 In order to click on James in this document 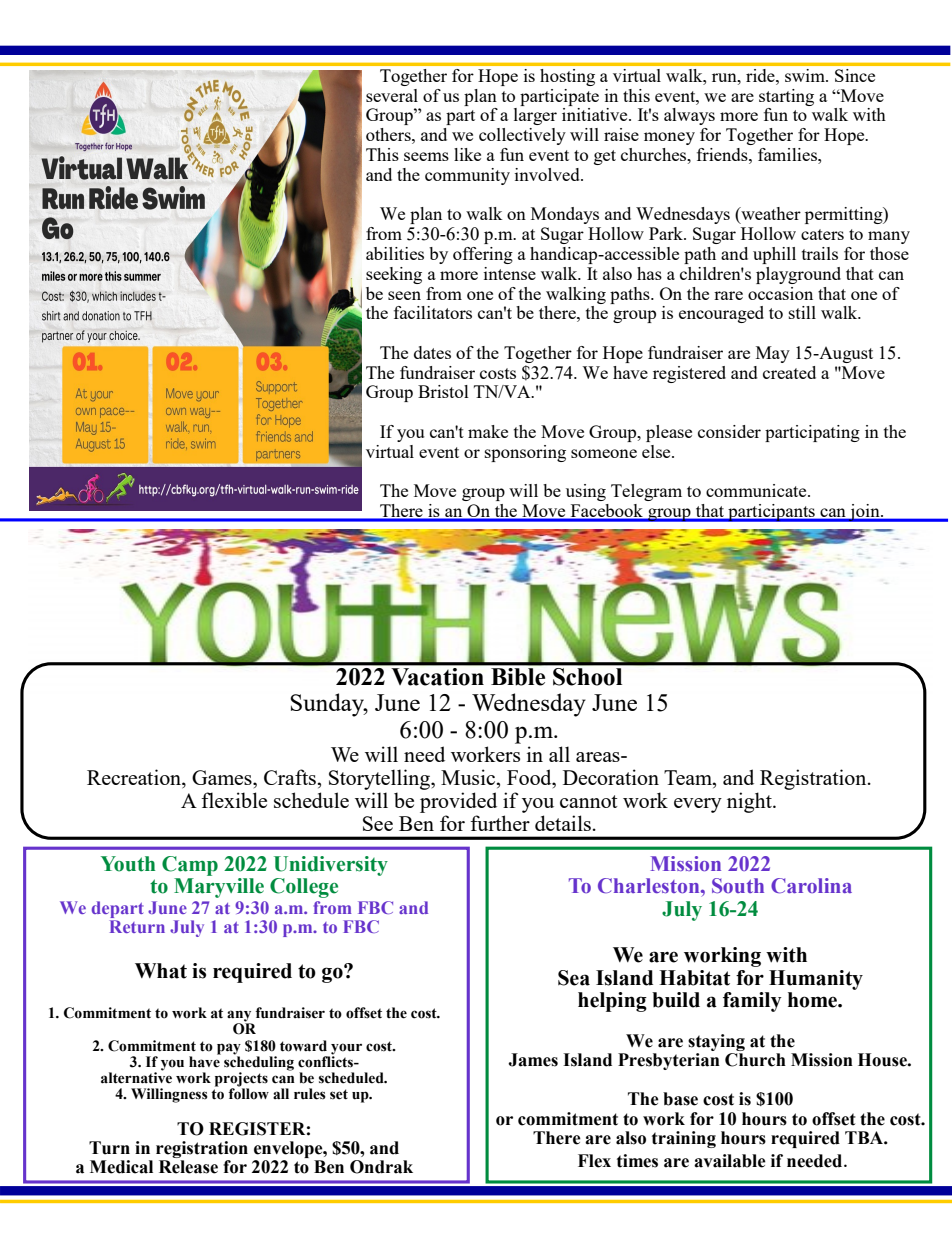, I will do `click(533, 1060)`.
